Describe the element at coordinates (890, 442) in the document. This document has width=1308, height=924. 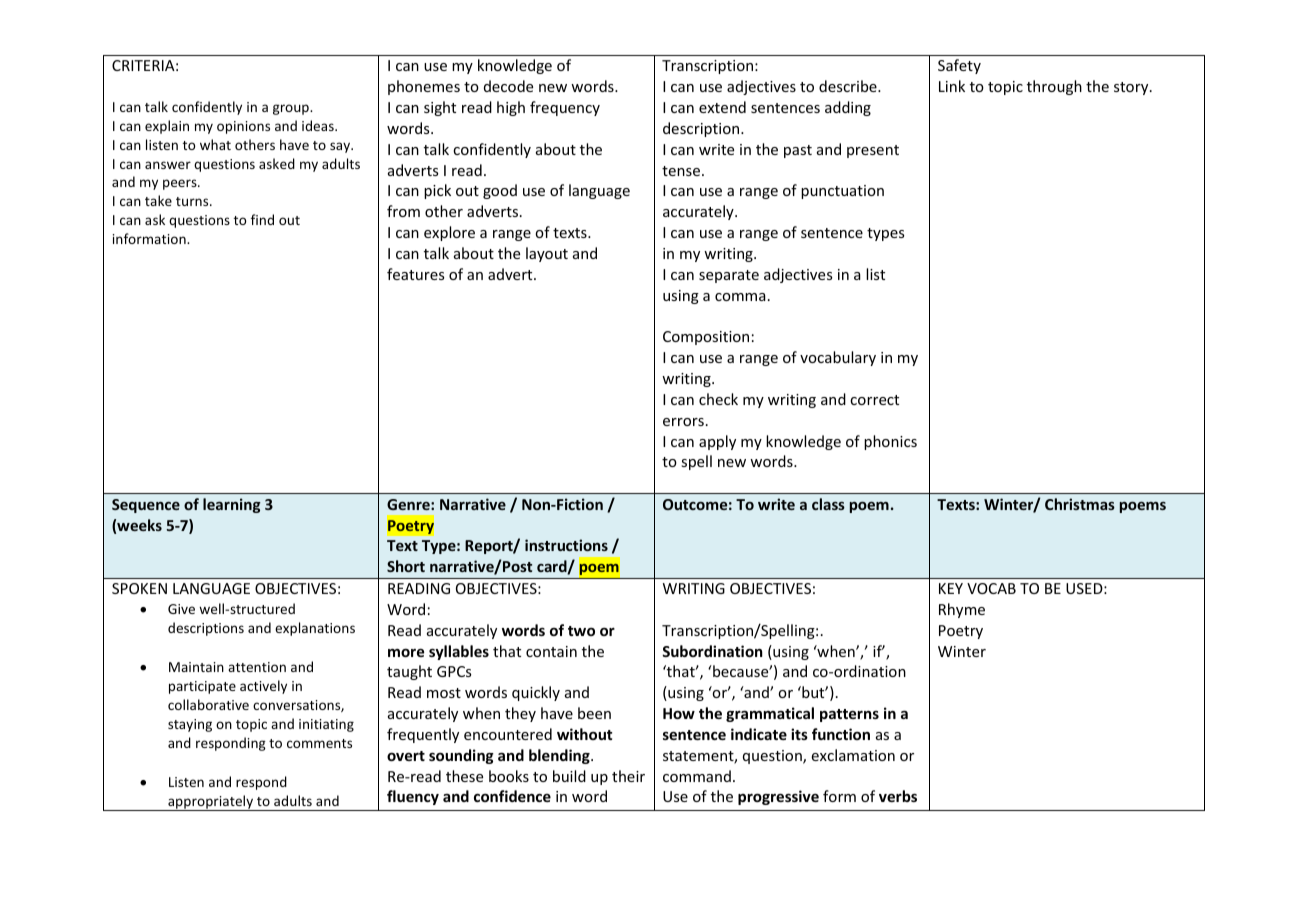
I see `phonics` at that location.
